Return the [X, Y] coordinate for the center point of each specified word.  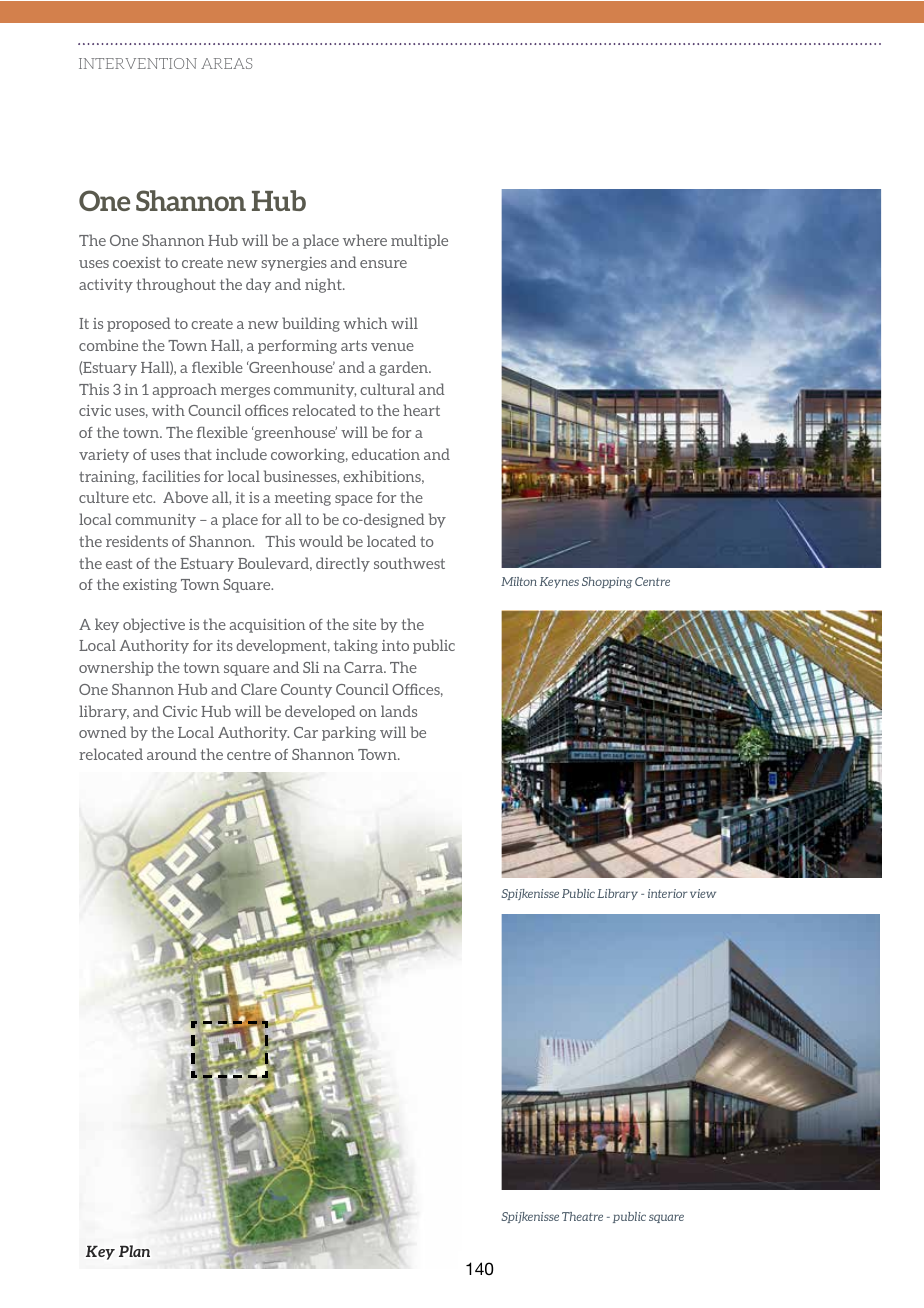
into [395, 645]
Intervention [138, 63]
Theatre [582, 1216]
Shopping [607, 582]
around [172, 754]
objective [154, 625]
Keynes [559, 582]
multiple [419, 241]
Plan [134, 1251]
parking [349, 733]
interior [667, 893]
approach [185, 390]
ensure [383, 264]
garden [405, 368]
